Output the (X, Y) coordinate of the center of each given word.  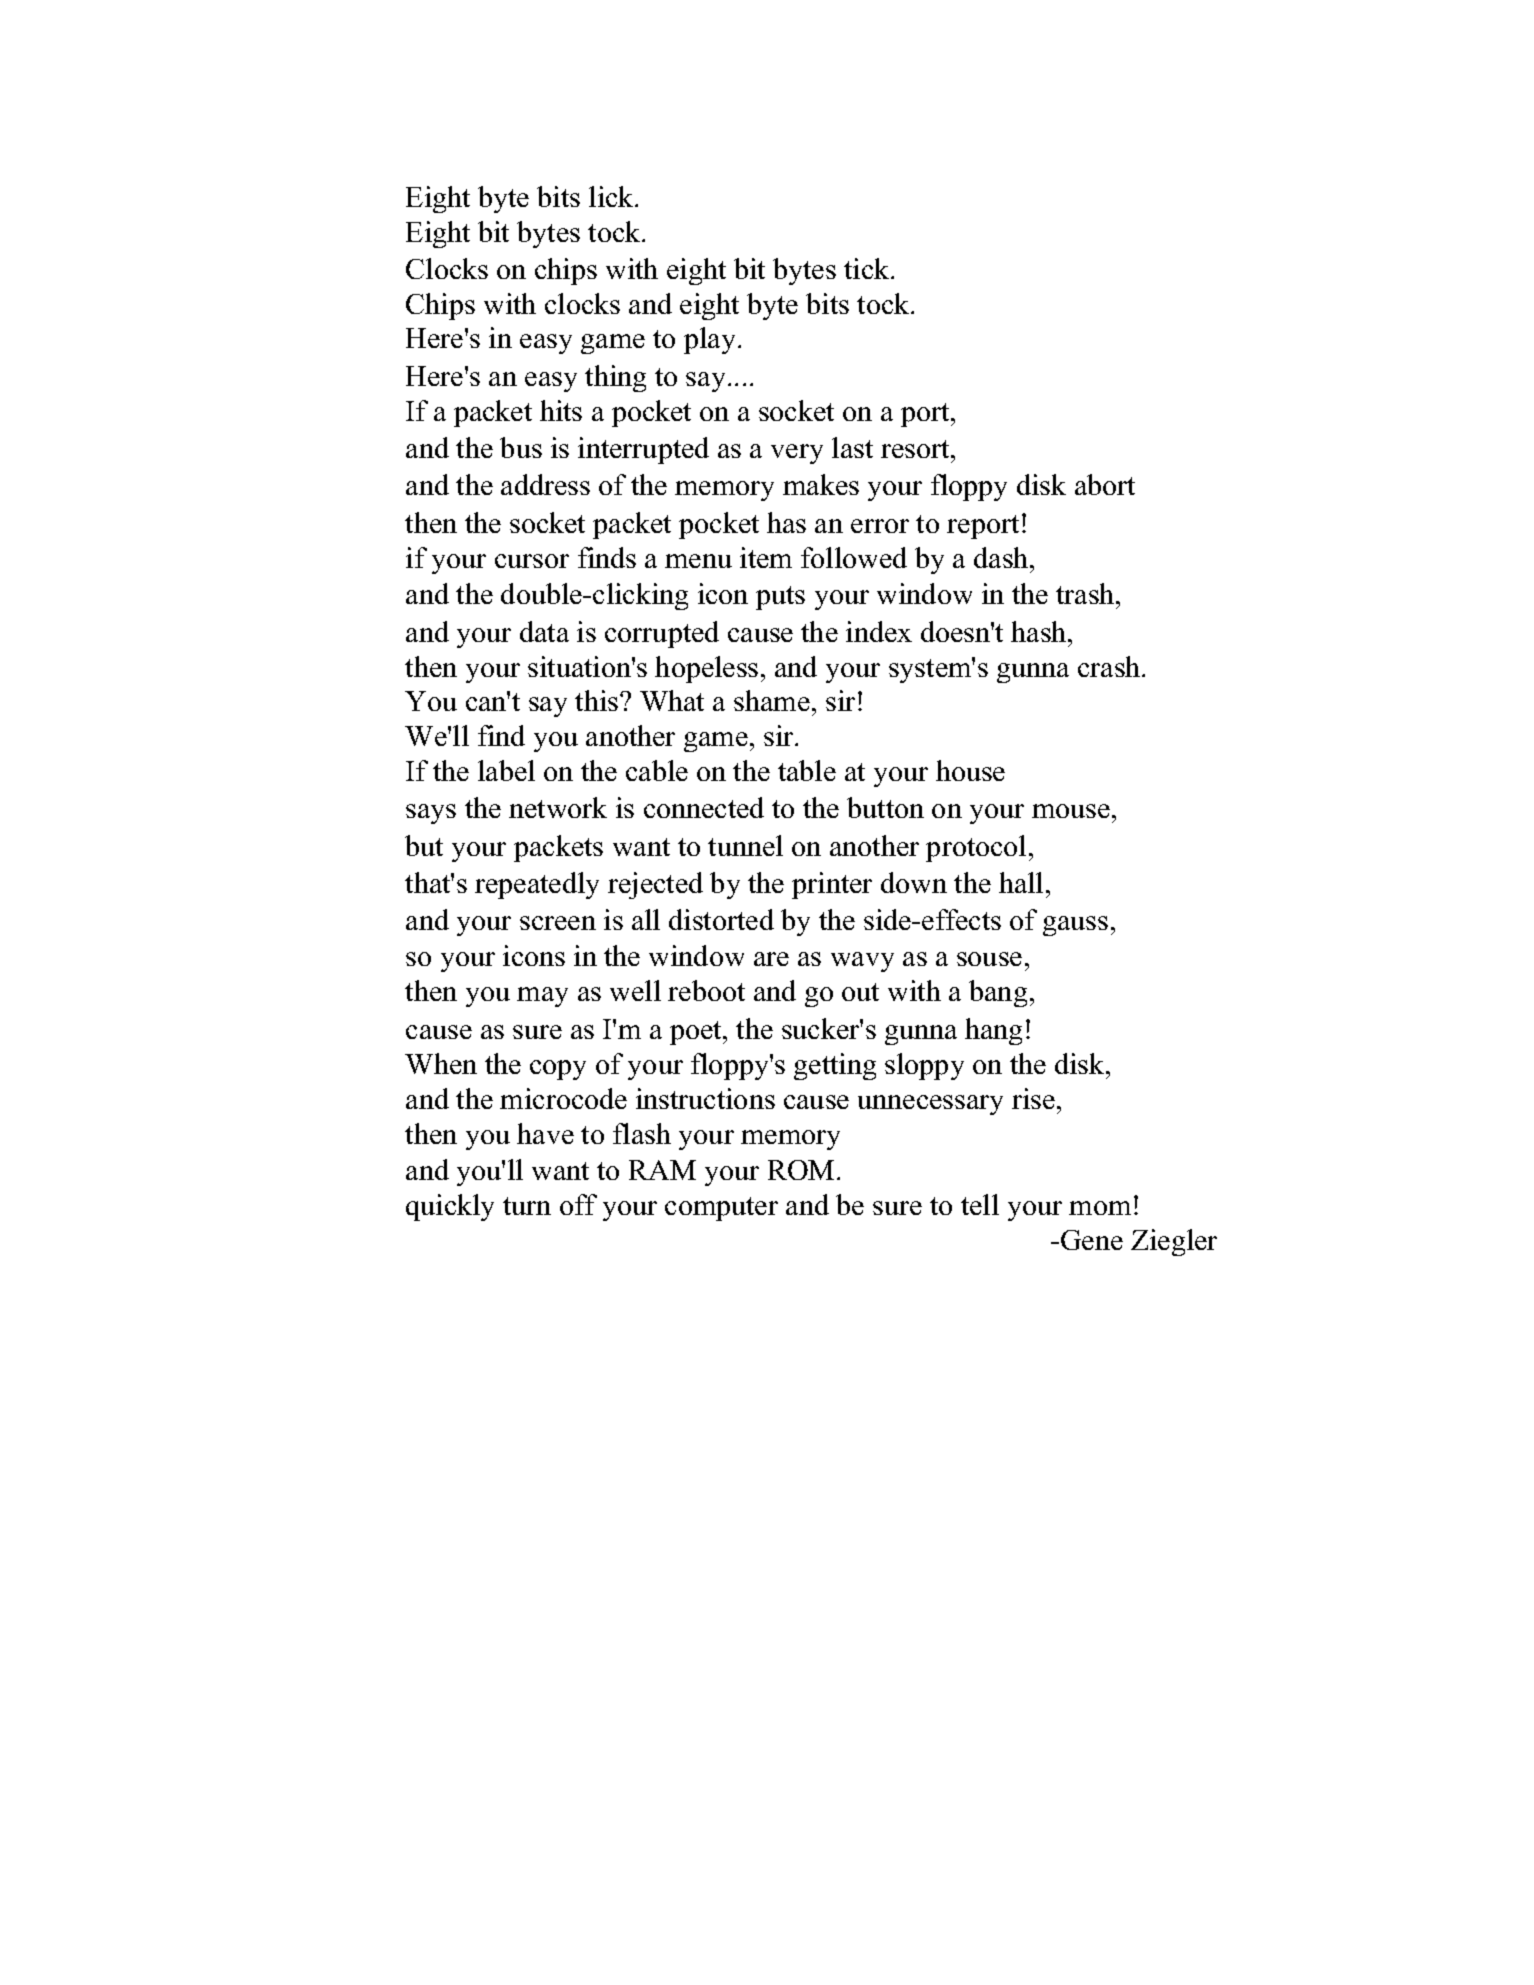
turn (527, 1206)
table (807, 770)
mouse (1071, 811)
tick (868, 268)
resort (916, 449)
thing (615, 378)
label (506, 770)
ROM (801, 1170)
